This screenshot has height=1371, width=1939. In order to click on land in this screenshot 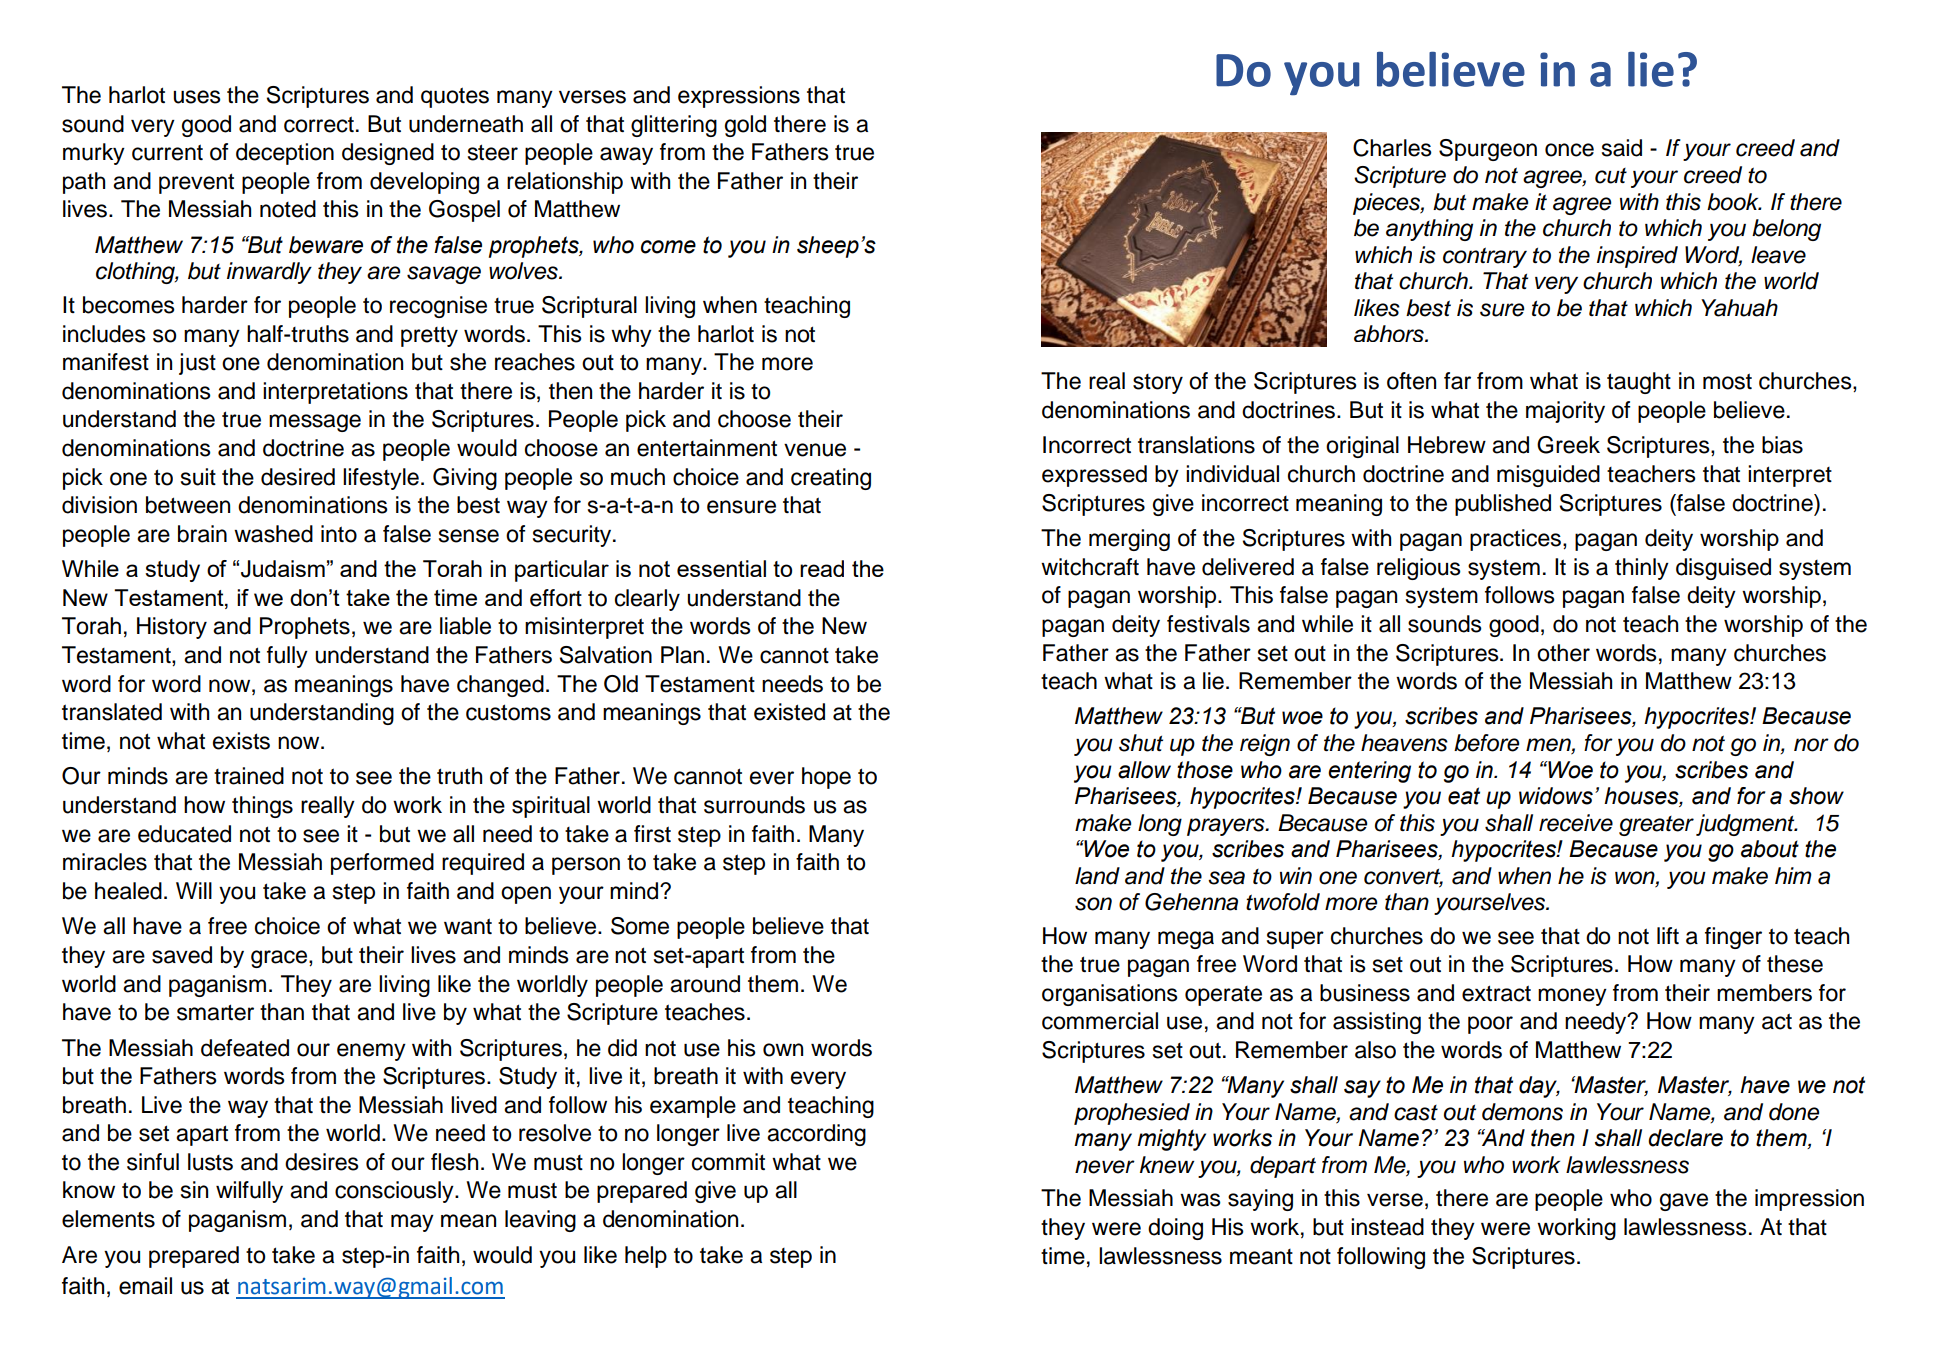, I will do `click(1097, 876)`.
